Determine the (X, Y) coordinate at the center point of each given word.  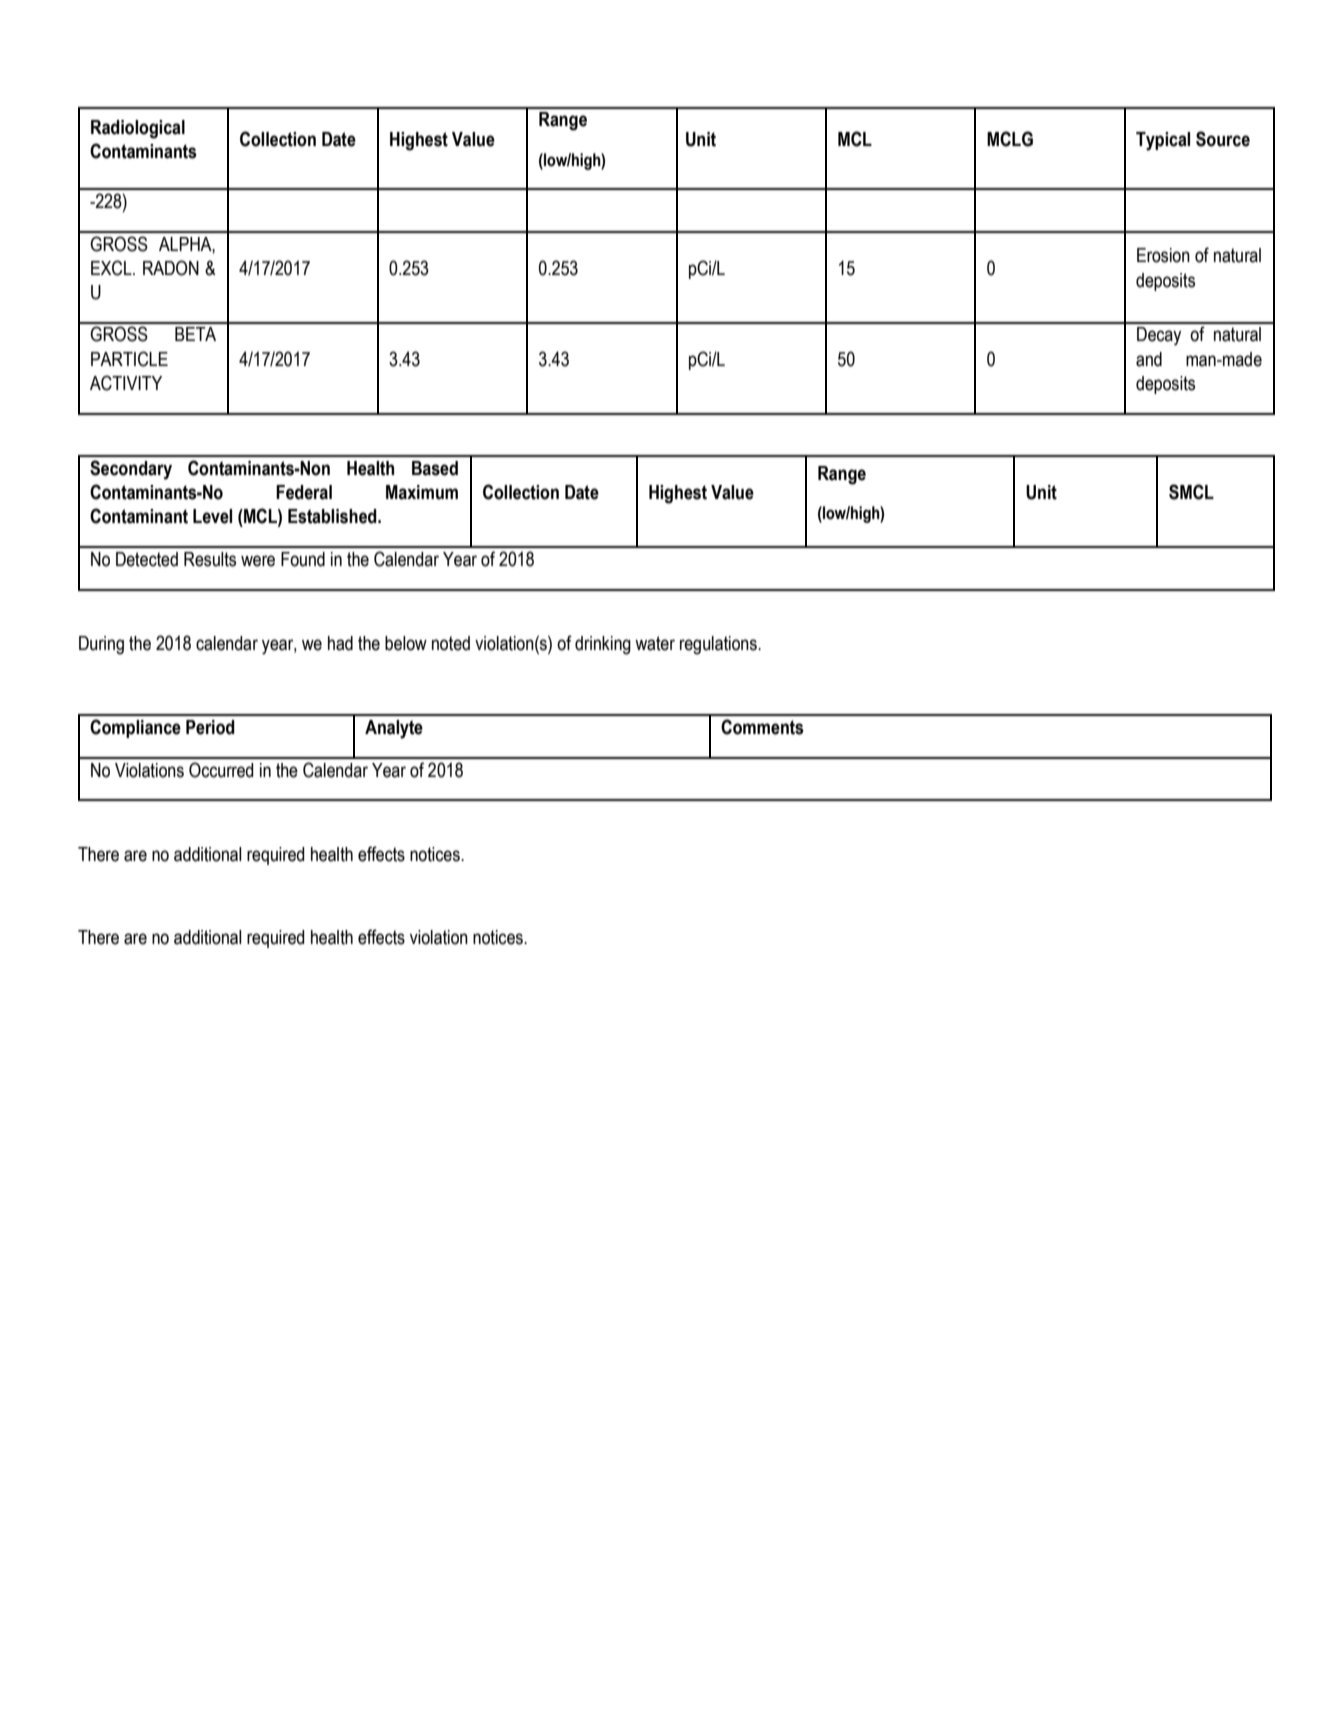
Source (1223, 139)
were (258, 561)
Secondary (131, 470)
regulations (719, 645)
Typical (1163, 141)
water (655, 643)
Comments (762, 727)
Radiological (138, 129)
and (1149, 359)
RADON (171, 268)
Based (435, 468)
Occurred (221, 770)
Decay (1159, 336)
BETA (195, 334)
